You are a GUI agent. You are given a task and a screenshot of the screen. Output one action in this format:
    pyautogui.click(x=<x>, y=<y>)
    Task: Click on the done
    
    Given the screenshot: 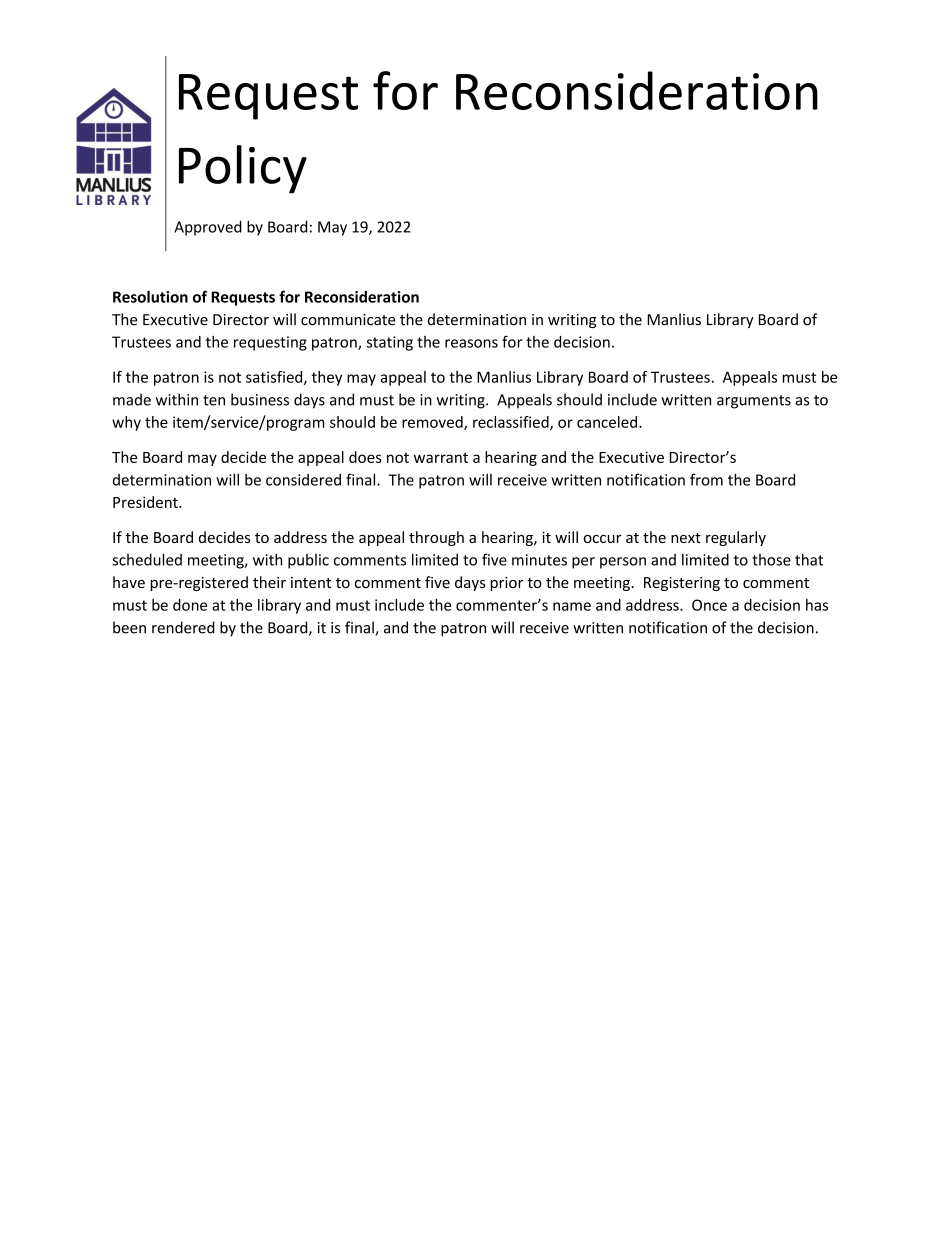 What is the action you would take?
    pyautogui.click(x=190, y=605)
